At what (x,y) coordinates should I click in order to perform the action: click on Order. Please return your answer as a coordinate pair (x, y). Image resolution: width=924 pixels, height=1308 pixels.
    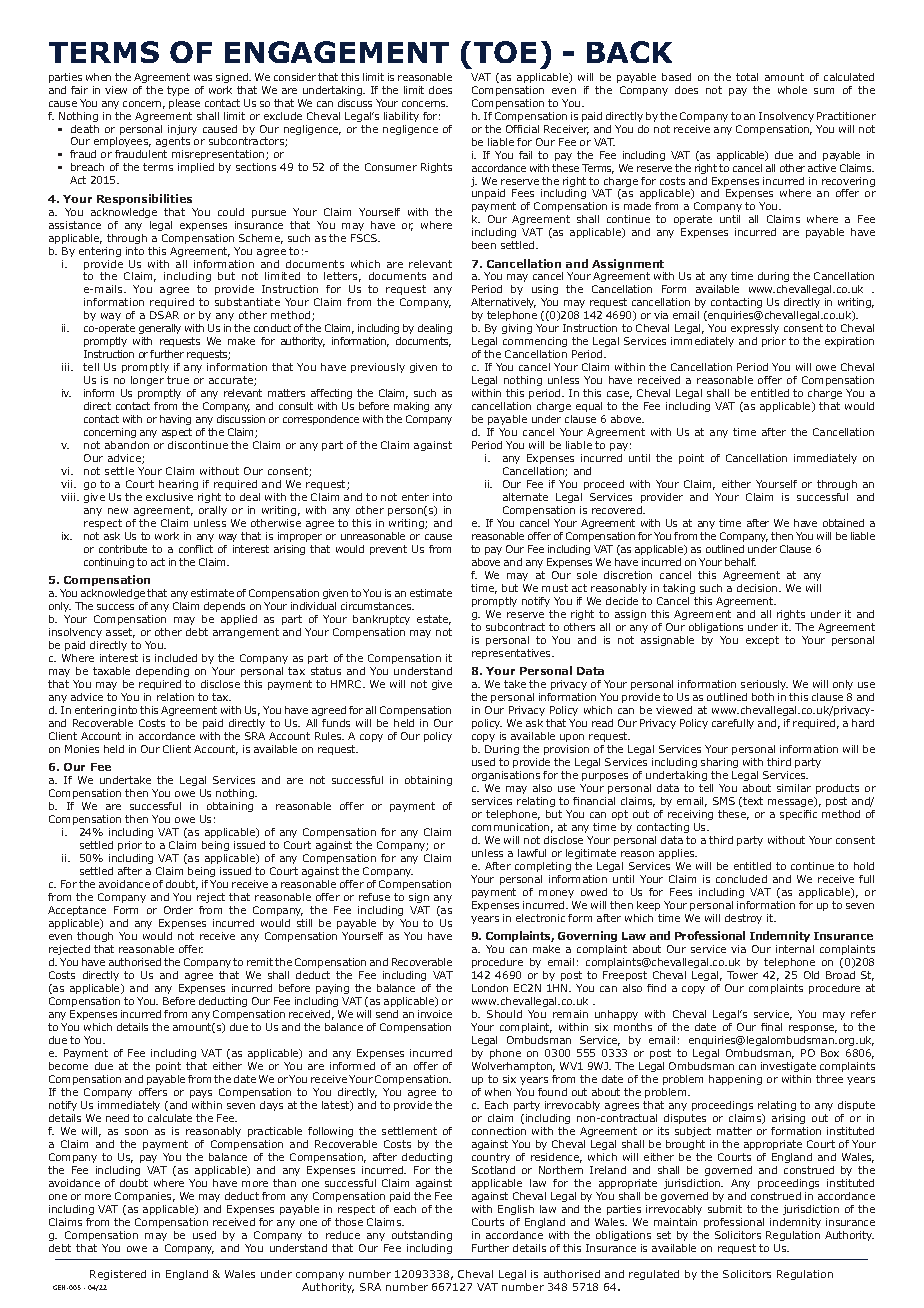
    Looking at the image, I should click on (178, 910).
